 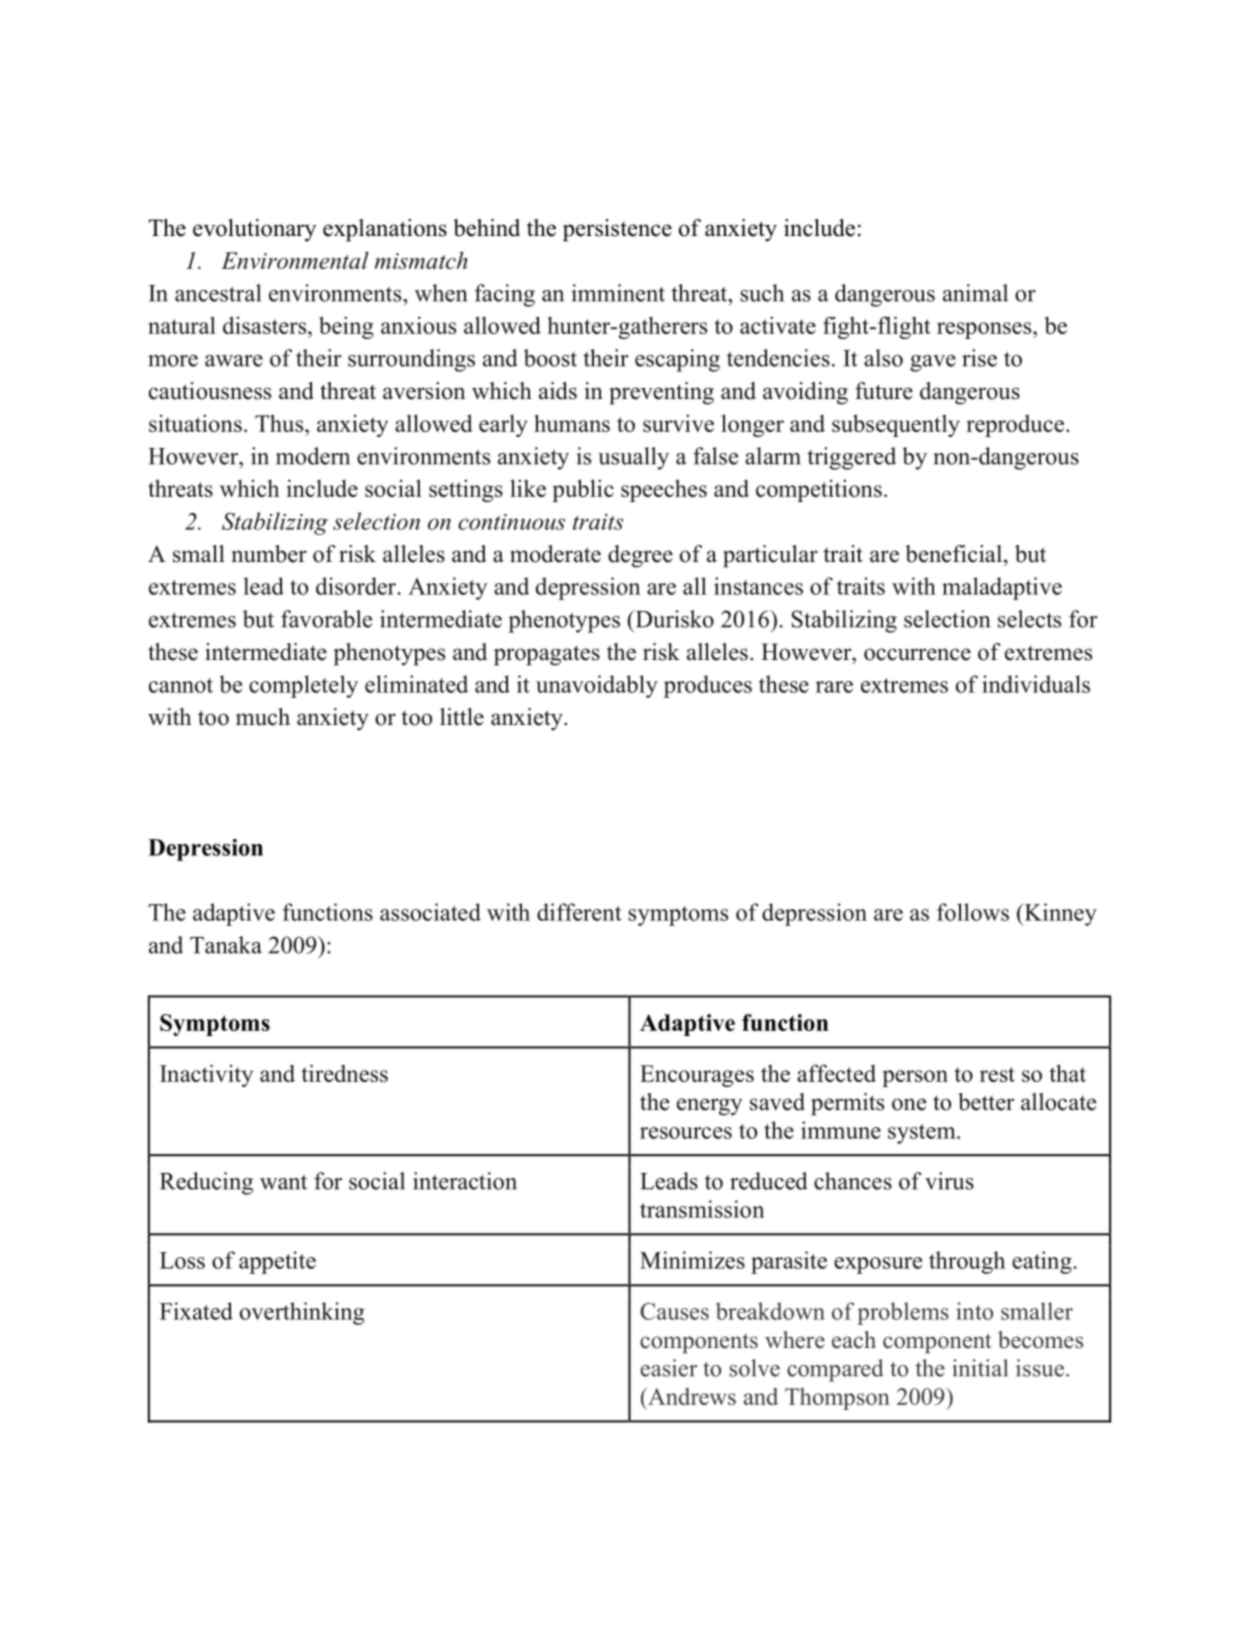 What do you see at coordinates (326, 619) in the screenshot?
I see `favorable` at bounding box center [326, 619].
